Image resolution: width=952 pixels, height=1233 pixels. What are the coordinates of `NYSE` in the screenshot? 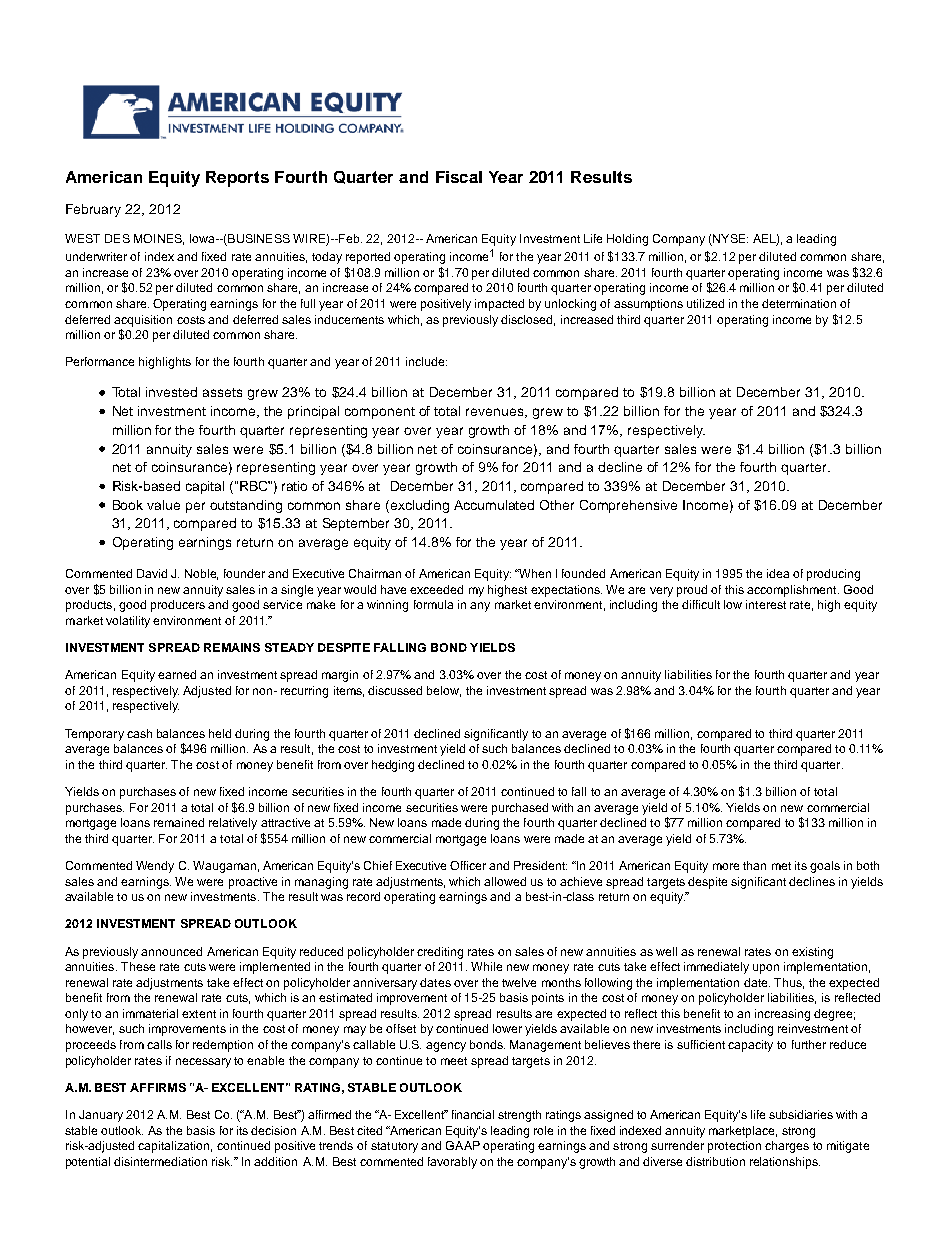 It's located at (729, 240).
